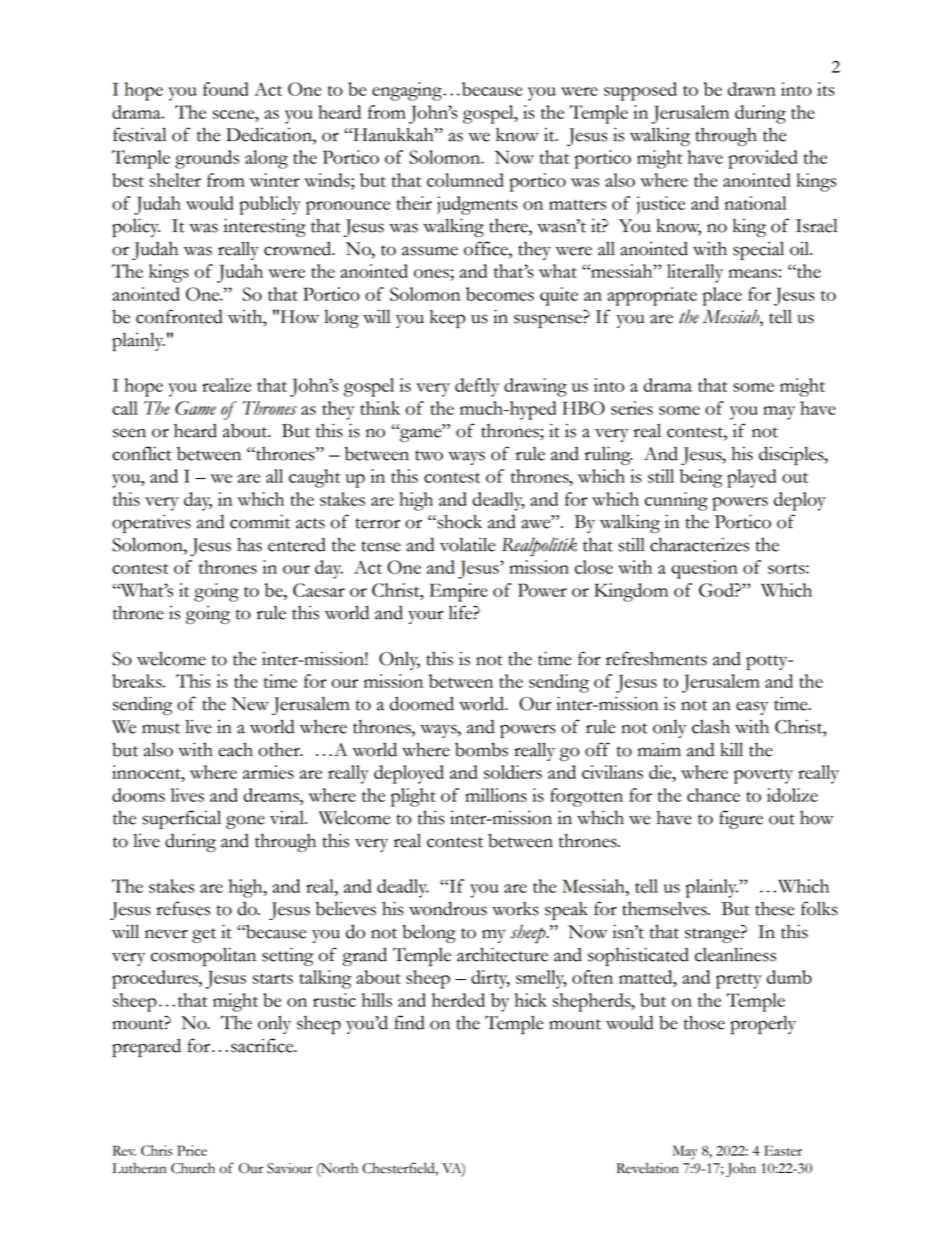 The image size is (952, 1233). What do you see at coordinates (496, 795) in the image?
I see `millions` at bounding box center [496, 795].
